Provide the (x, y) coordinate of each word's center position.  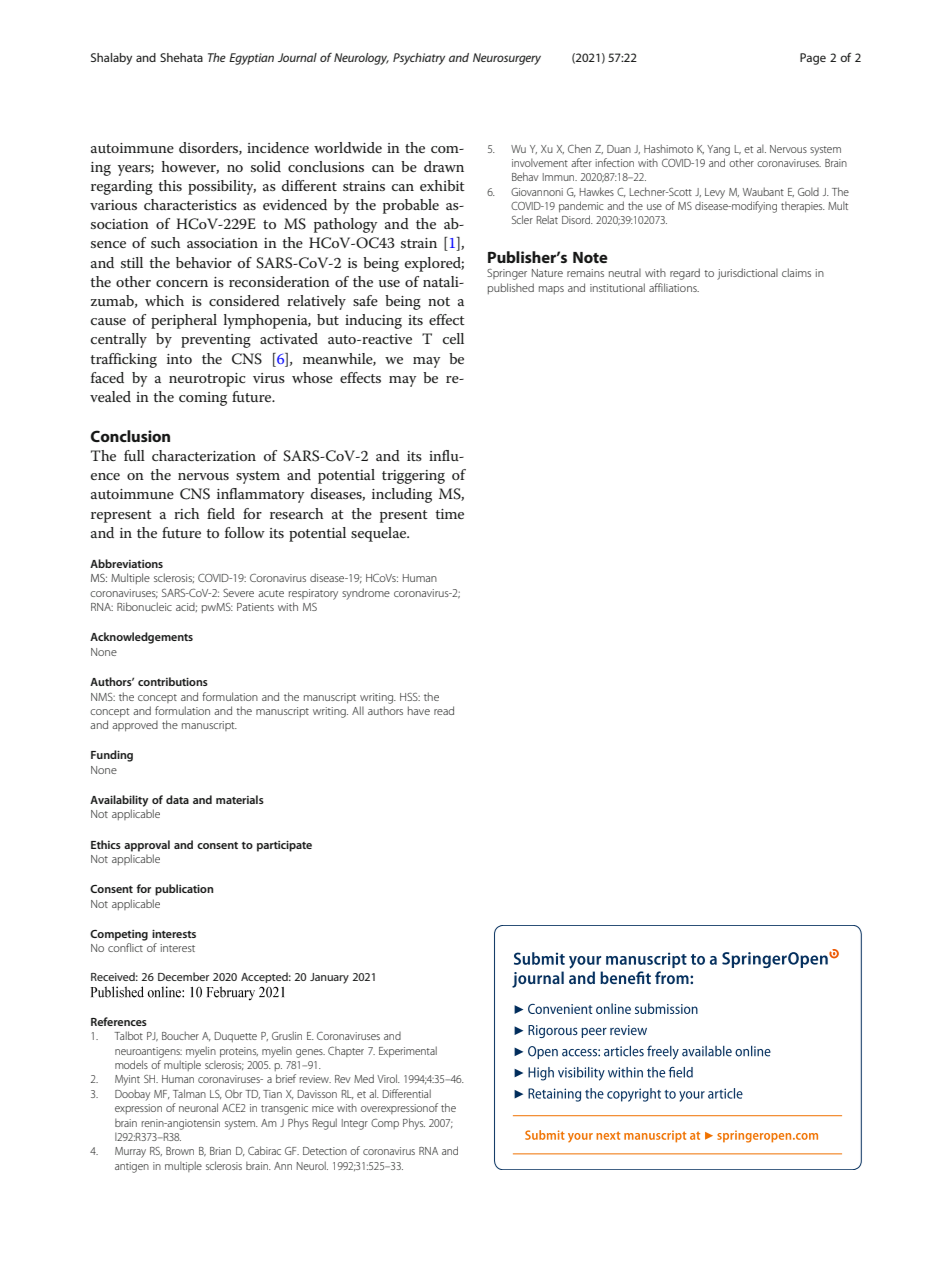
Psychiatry (419, 59)
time (449, 514)
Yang (718, 150)
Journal (297, 57)
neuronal (198, 1107)
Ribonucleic (144, 606)
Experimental (408, 1051)
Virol (388, 1078)
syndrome (366, 594)
